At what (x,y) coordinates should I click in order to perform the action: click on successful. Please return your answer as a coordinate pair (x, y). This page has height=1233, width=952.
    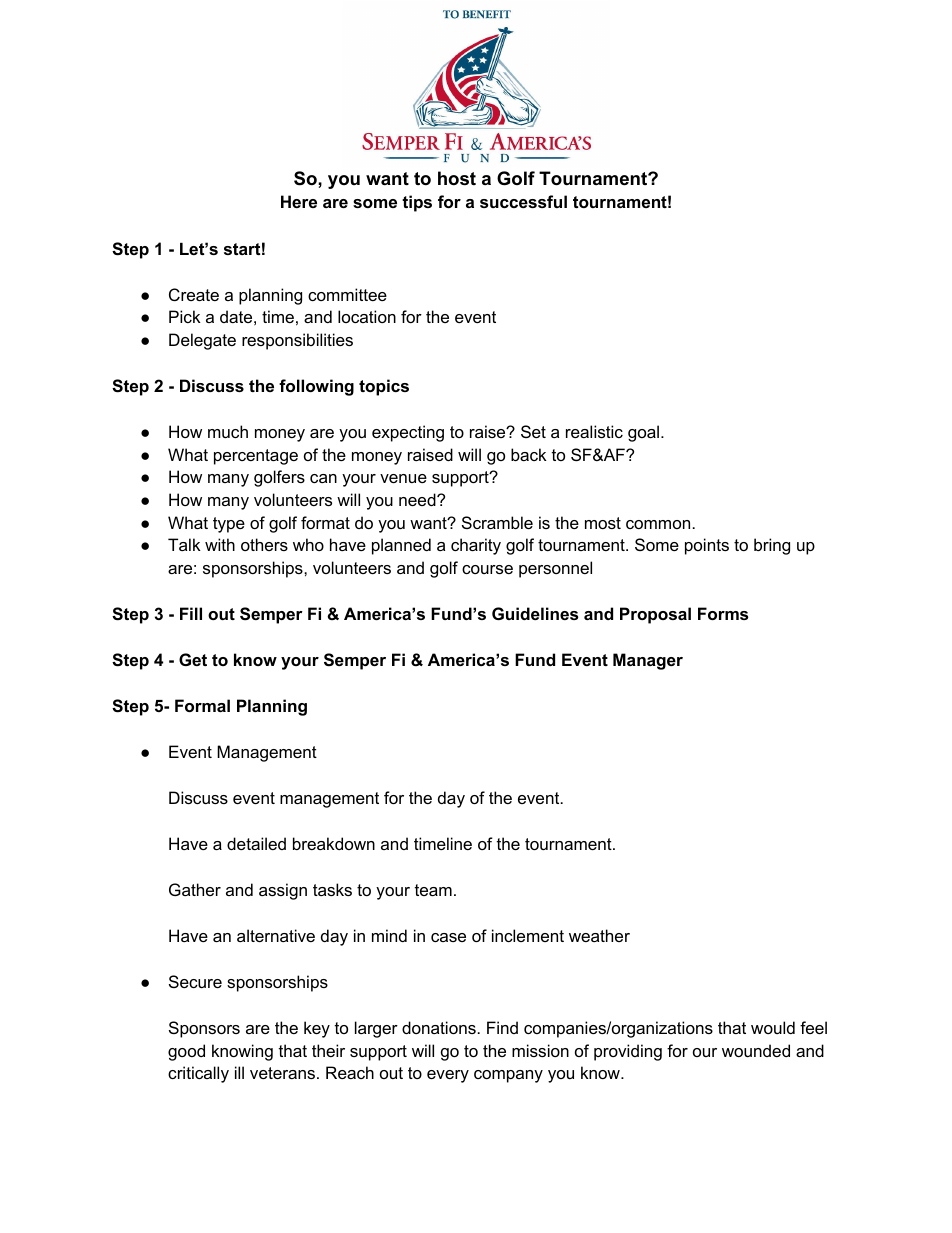
    Looking at the image, I should click on (523, 201).
